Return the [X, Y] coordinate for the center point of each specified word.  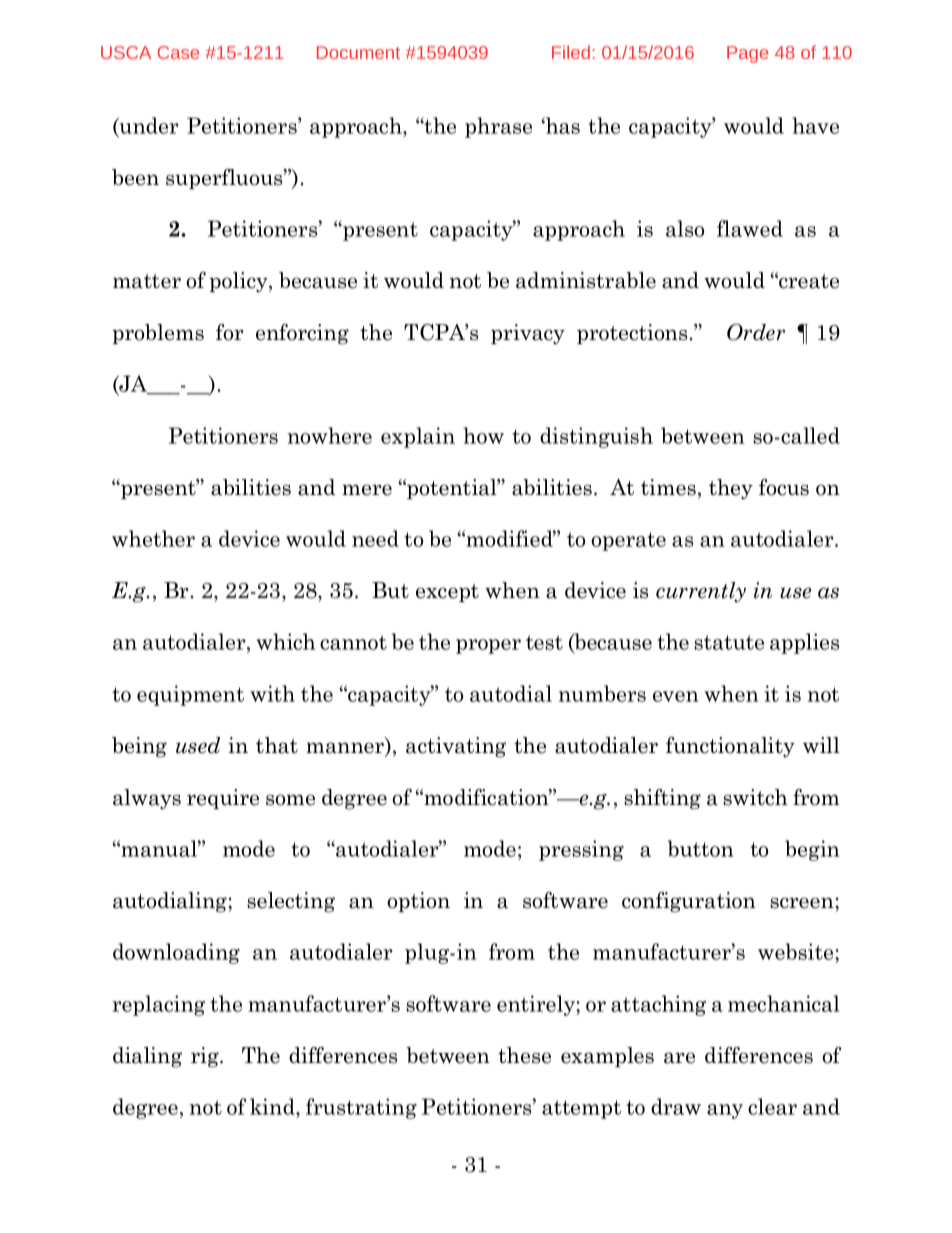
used [198, 745]
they [731, 489]
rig [206, 1057]
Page [748, 54]
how [483, 435]
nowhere [330, 435]
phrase [498, 127]
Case [178, 52]
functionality [730, 747]
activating [456, 747]
